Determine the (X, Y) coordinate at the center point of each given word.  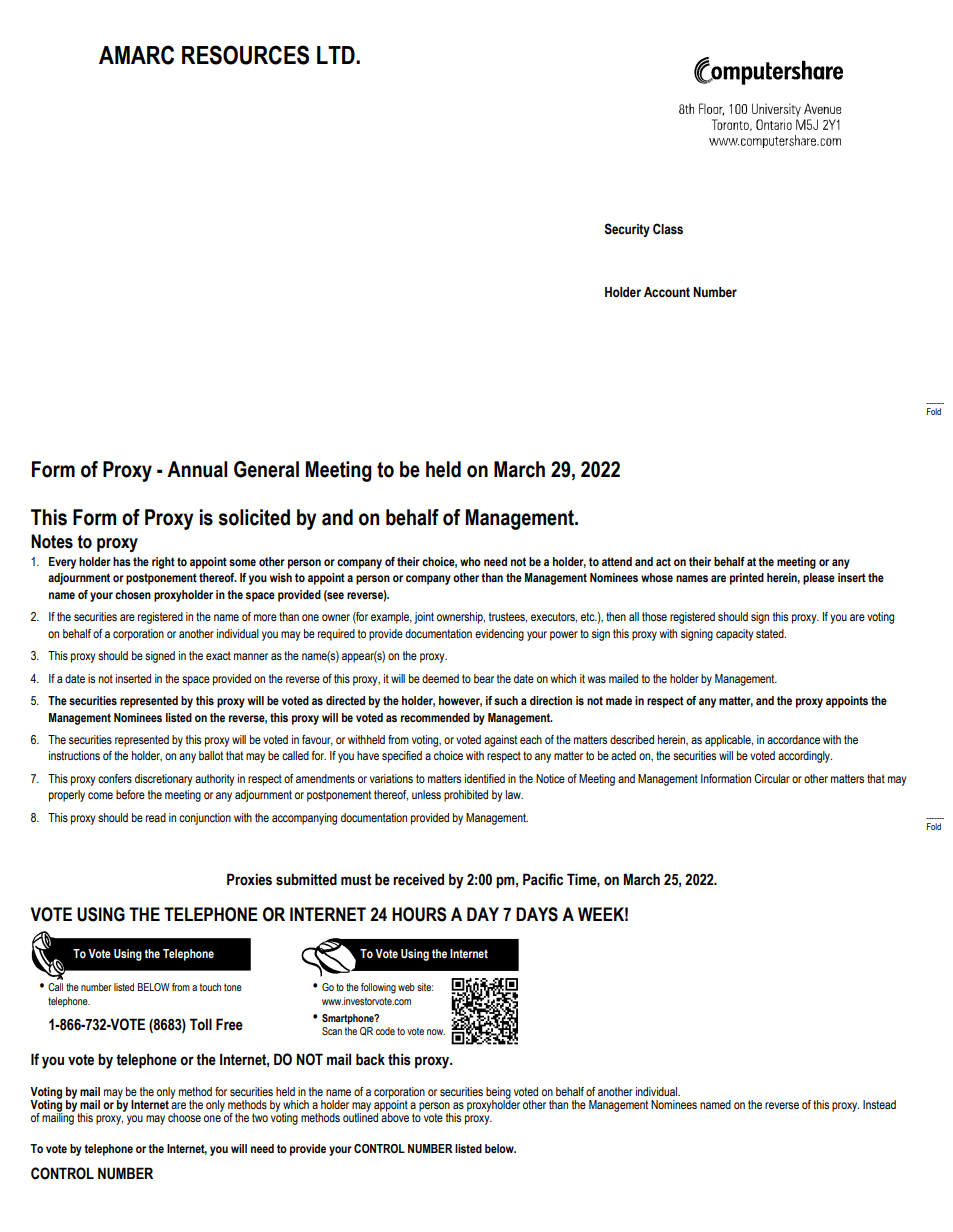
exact (218, 655)
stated (771, 633)
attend (617, 561)
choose (184, 1117)
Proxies (249, 879)
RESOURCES (245, 55)
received (418, 879)
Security (627, 230)
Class (668, 229)
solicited (254, 517)
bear (484, 678)
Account (667, 292)
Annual (197, 469)
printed (747, 579)
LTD (337, 55)
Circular (772, 778)
